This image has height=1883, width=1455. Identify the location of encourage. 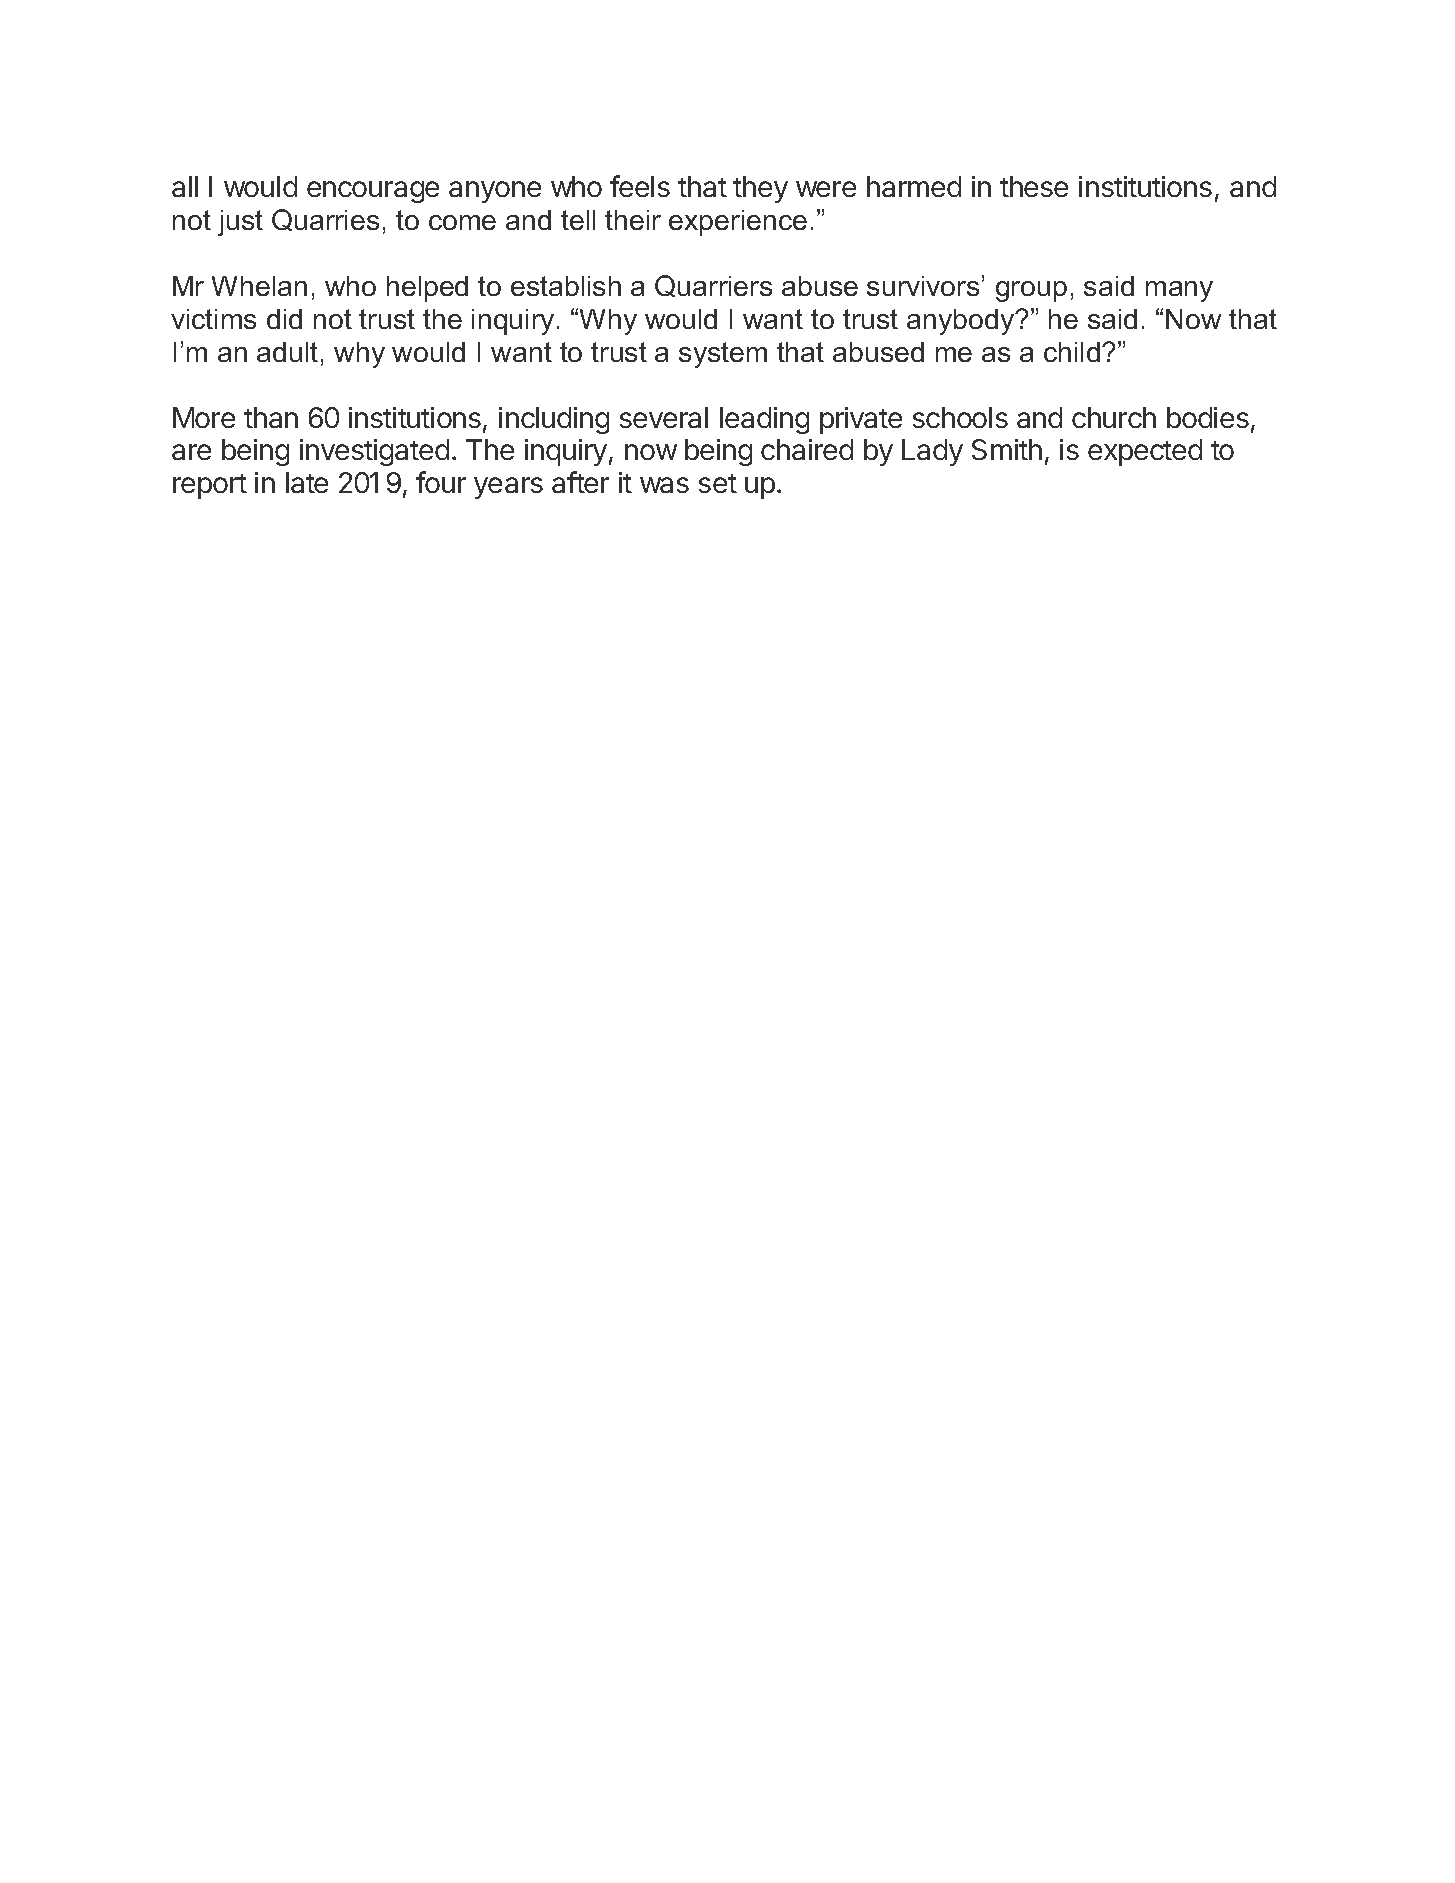
(373, 192).
